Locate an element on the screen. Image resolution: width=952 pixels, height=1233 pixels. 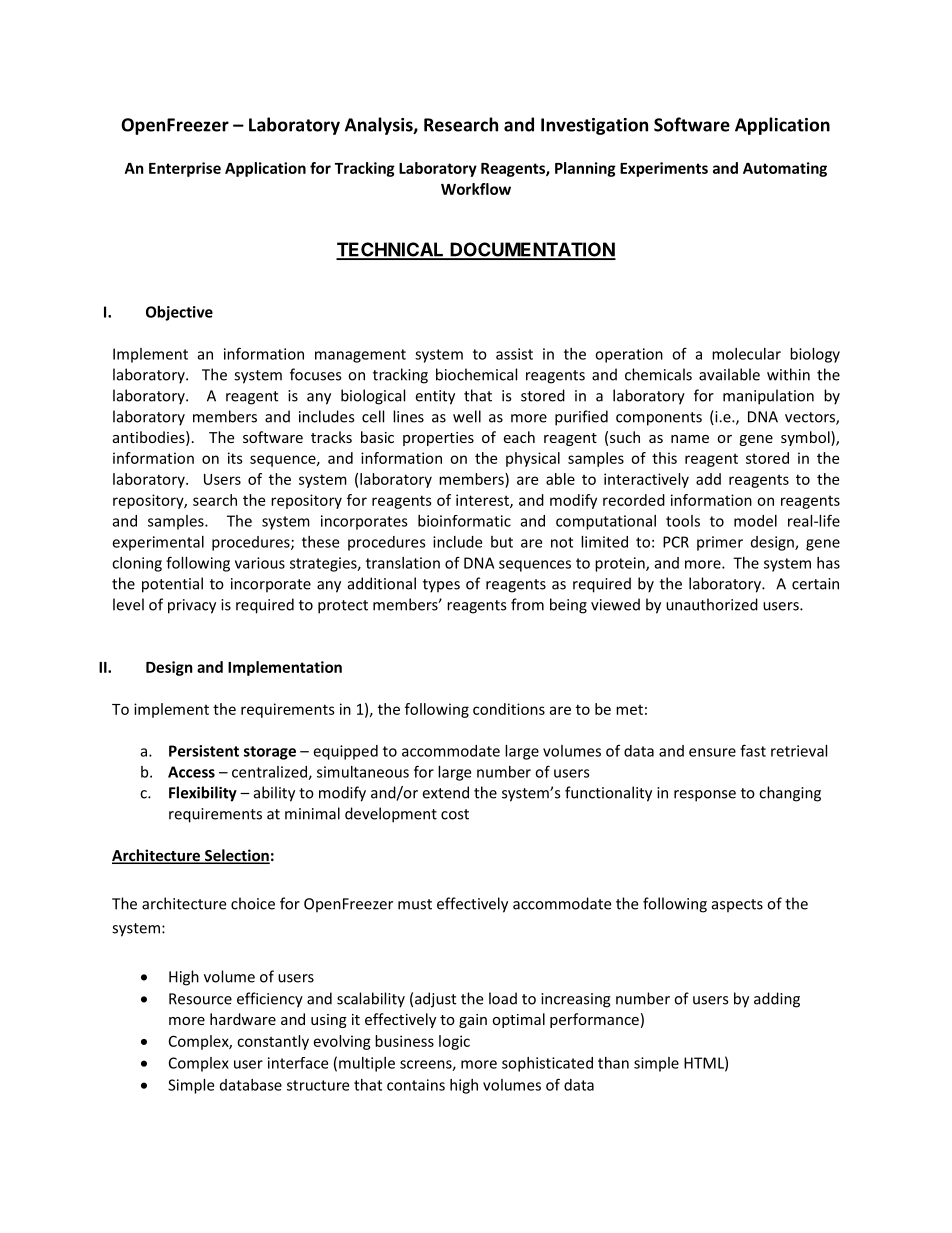
Enterprise is located at coordinates (185, 169).
